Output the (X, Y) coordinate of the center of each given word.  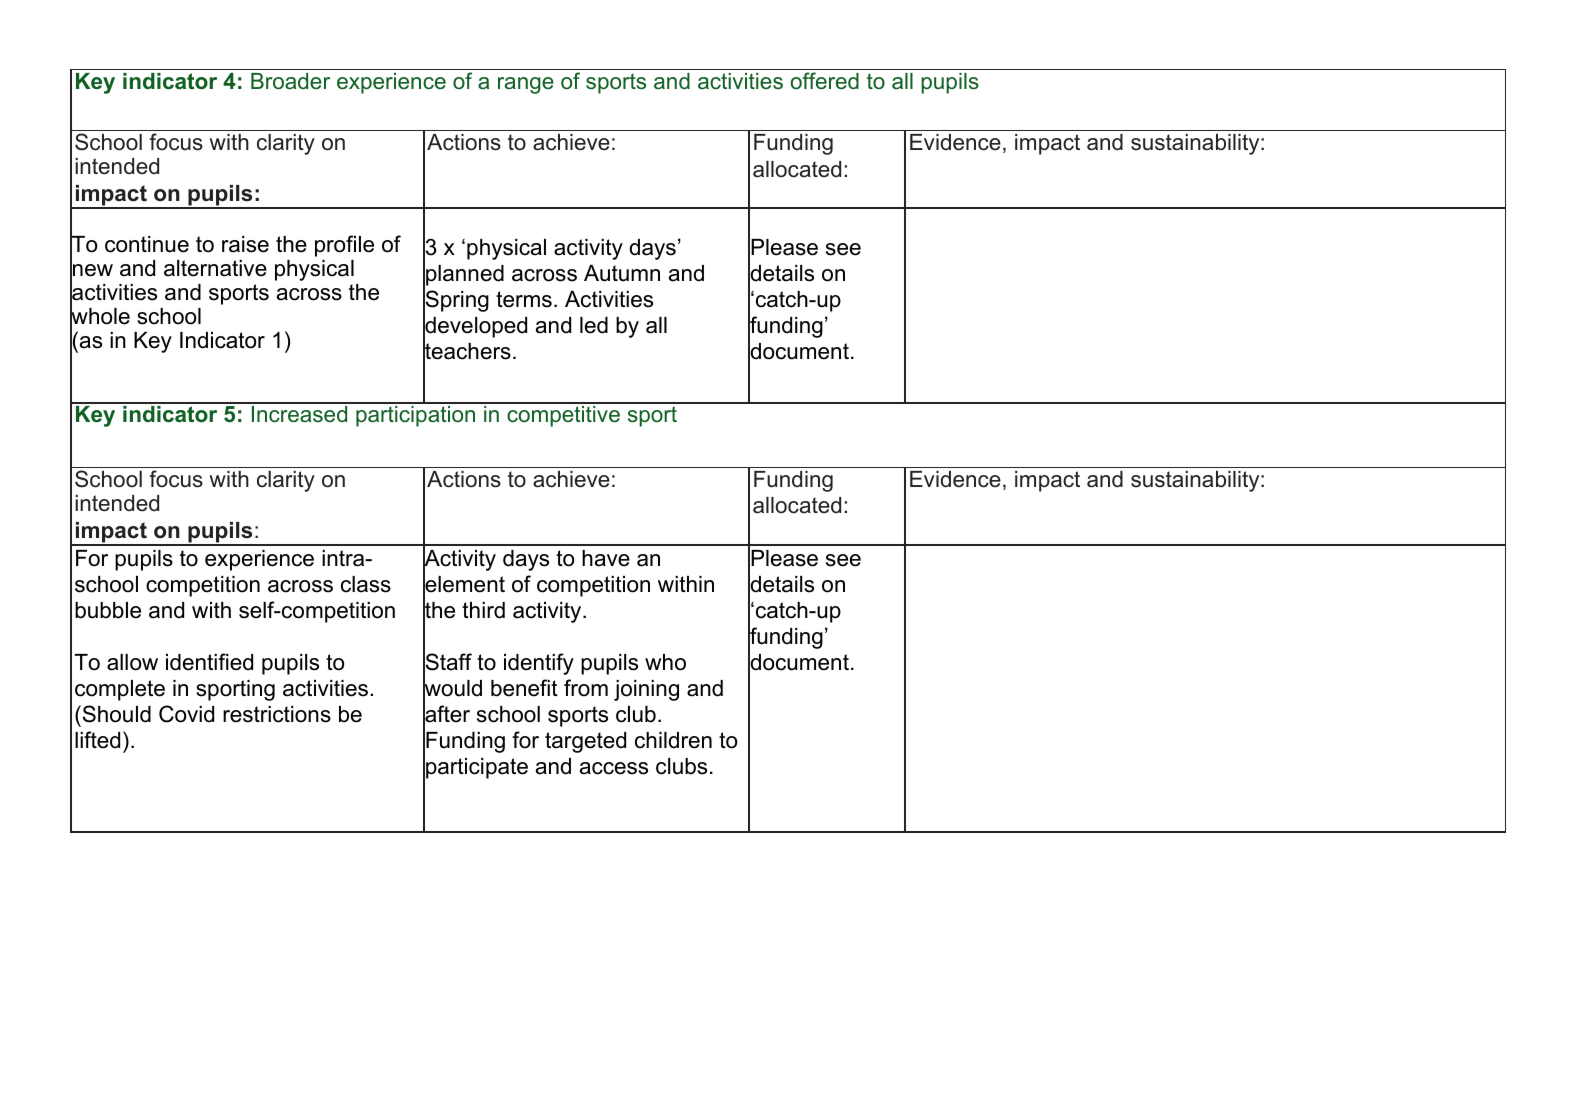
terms (524, 299)
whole (100, 316)
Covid (186, 714)
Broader (290, 81)
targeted (585, 742)
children (673, 740)
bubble (108, 610)
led (594, 325)
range (526, 85)
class (366, 584)
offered (825, 81)
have (606, 558)
